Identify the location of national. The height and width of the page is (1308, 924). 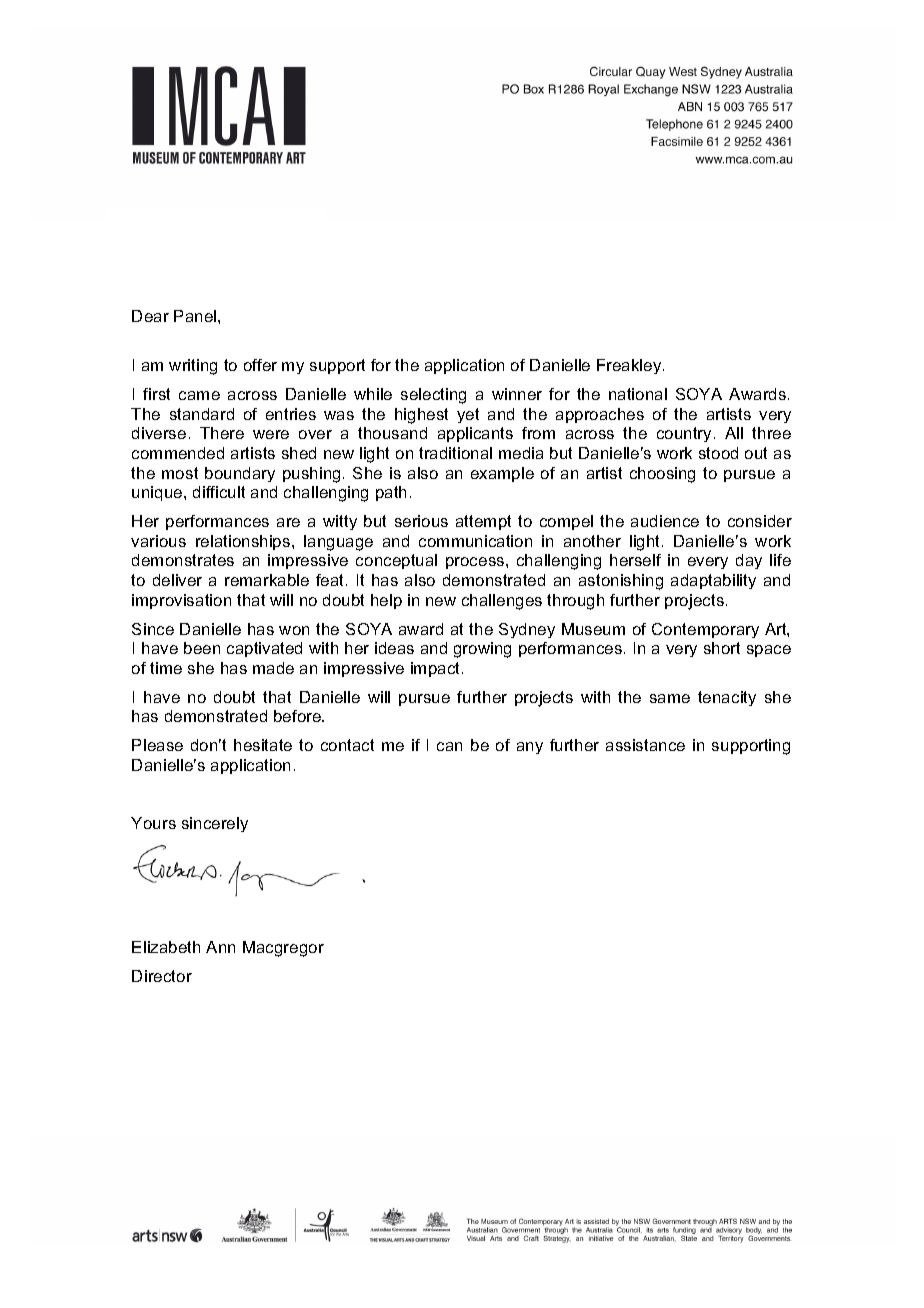
(638, 394).
